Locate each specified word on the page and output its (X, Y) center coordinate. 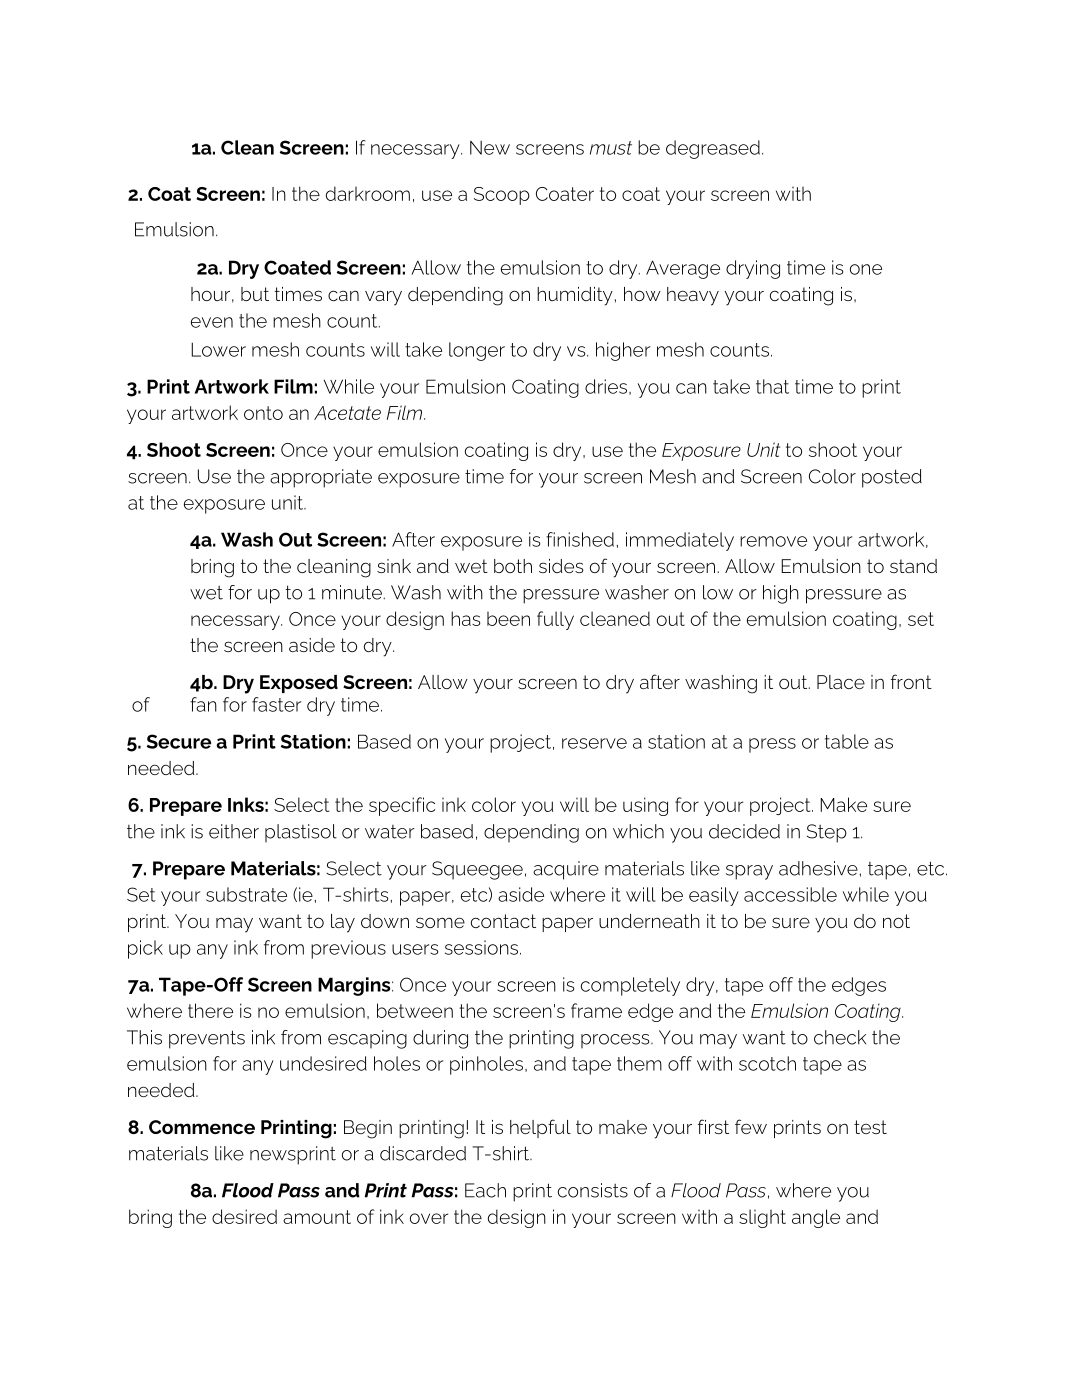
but (255, 294)
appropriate (321, 478)
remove (773, 541)
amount (317, 1217)
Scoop (502, 196)
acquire (566, 870)
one (866, 269)
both (513, 566)
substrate (246, 894)
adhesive (818, 868)
